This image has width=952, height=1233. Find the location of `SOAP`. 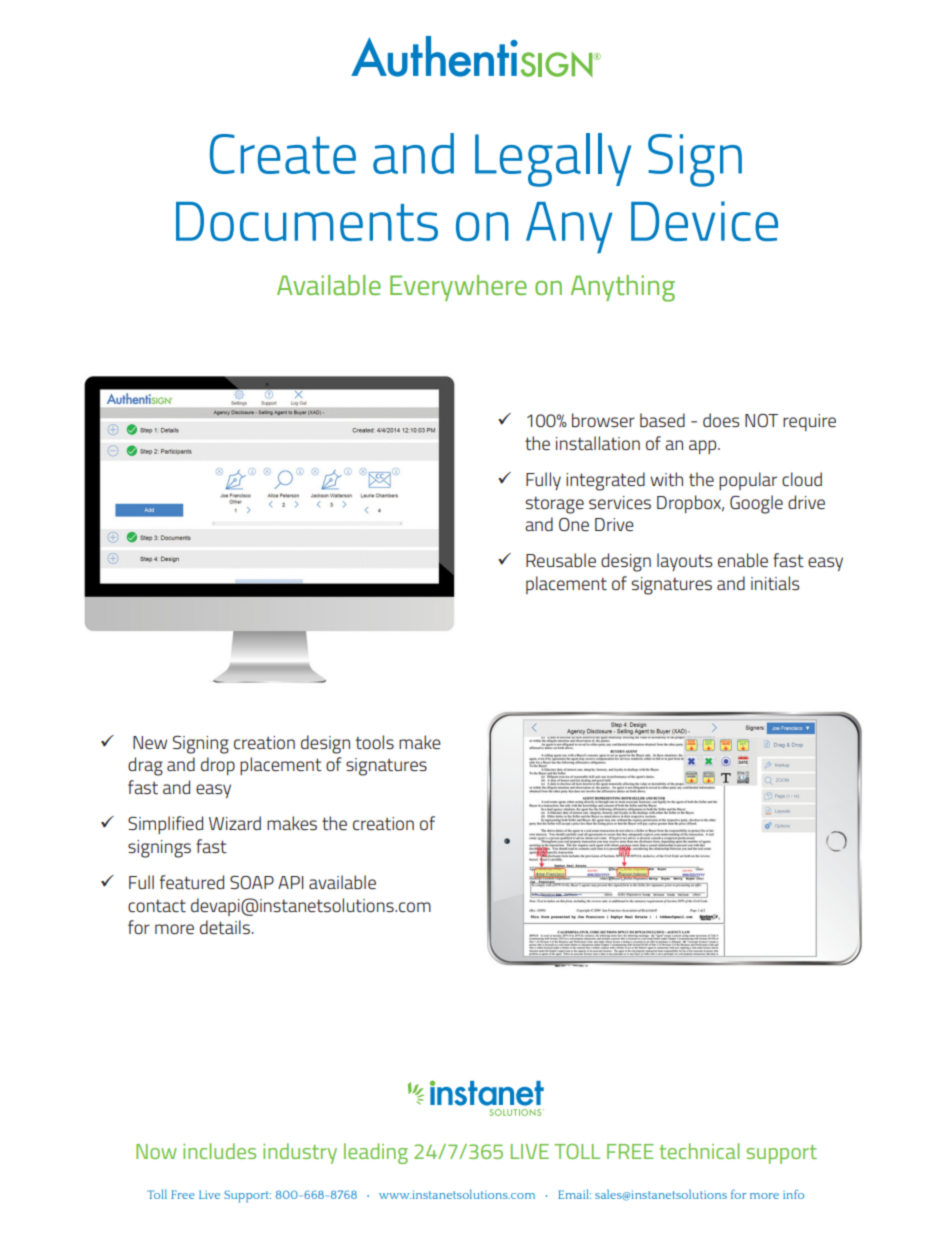

SOAP is located at coordinates (252, 882).
